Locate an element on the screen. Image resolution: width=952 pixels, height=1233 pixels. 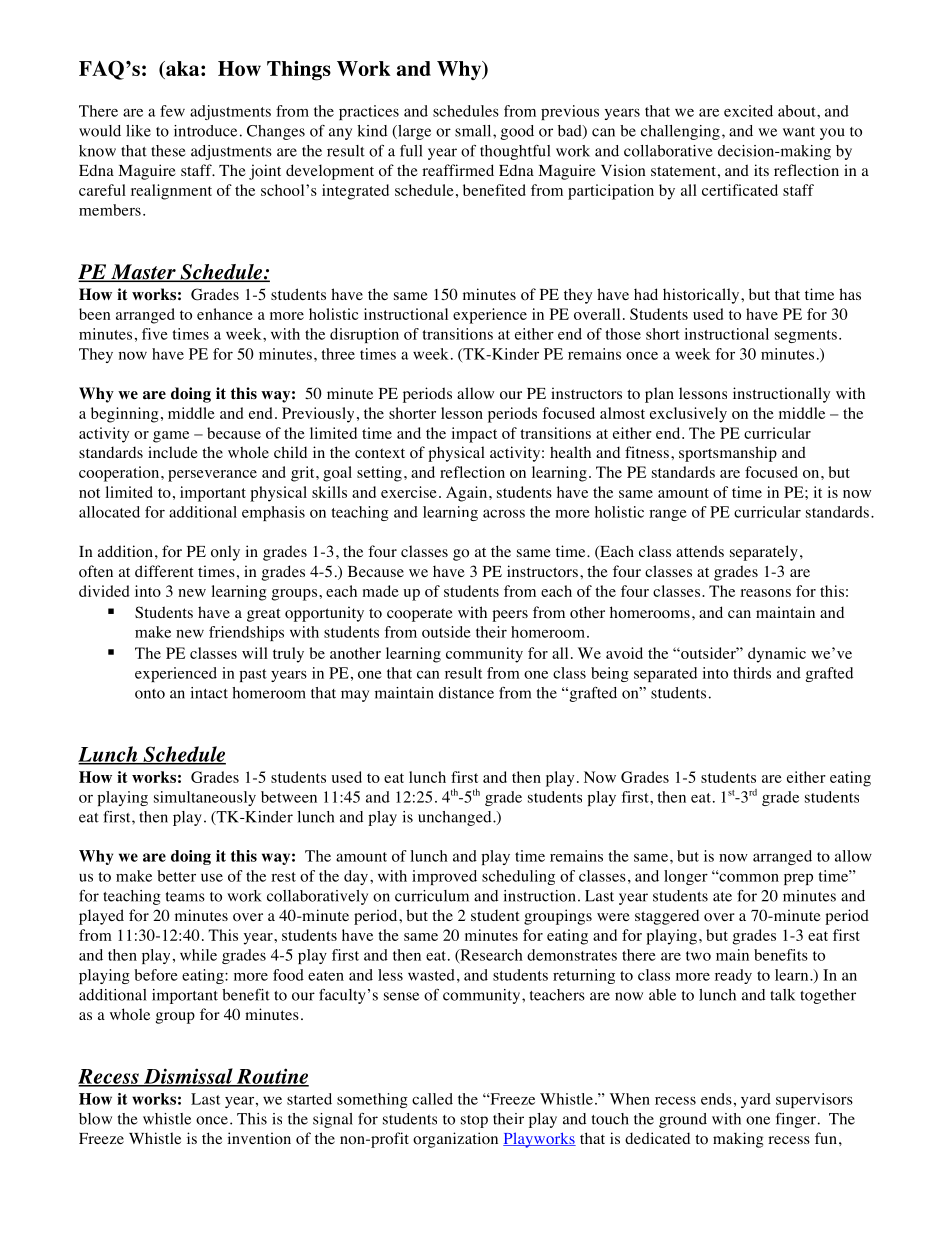
small is located at coordinates (474, 131).
